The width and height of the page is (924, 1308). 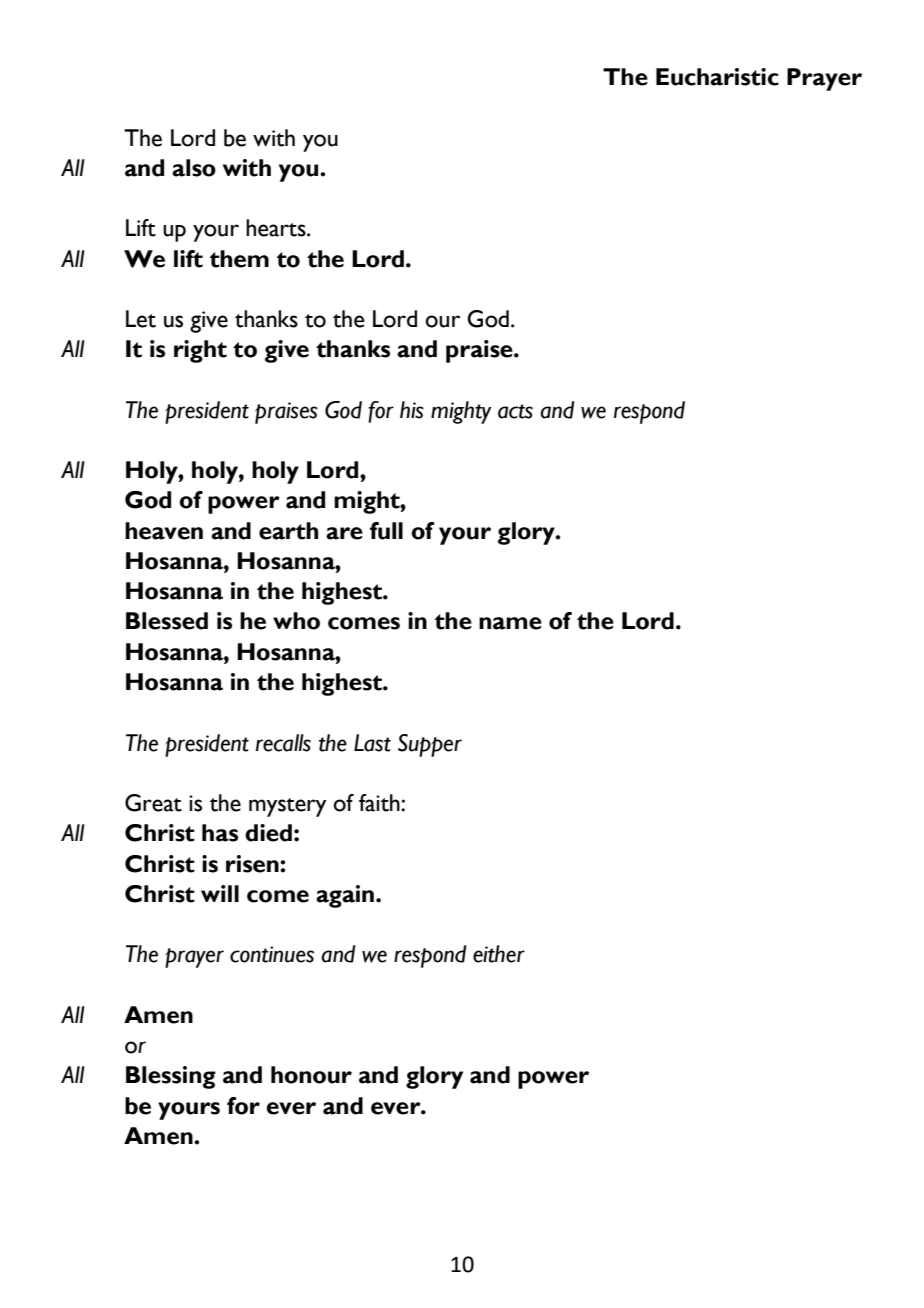 What do you see at coordinates (510, 623) in the page?
I see `name` at bounding box center [510, 623].
